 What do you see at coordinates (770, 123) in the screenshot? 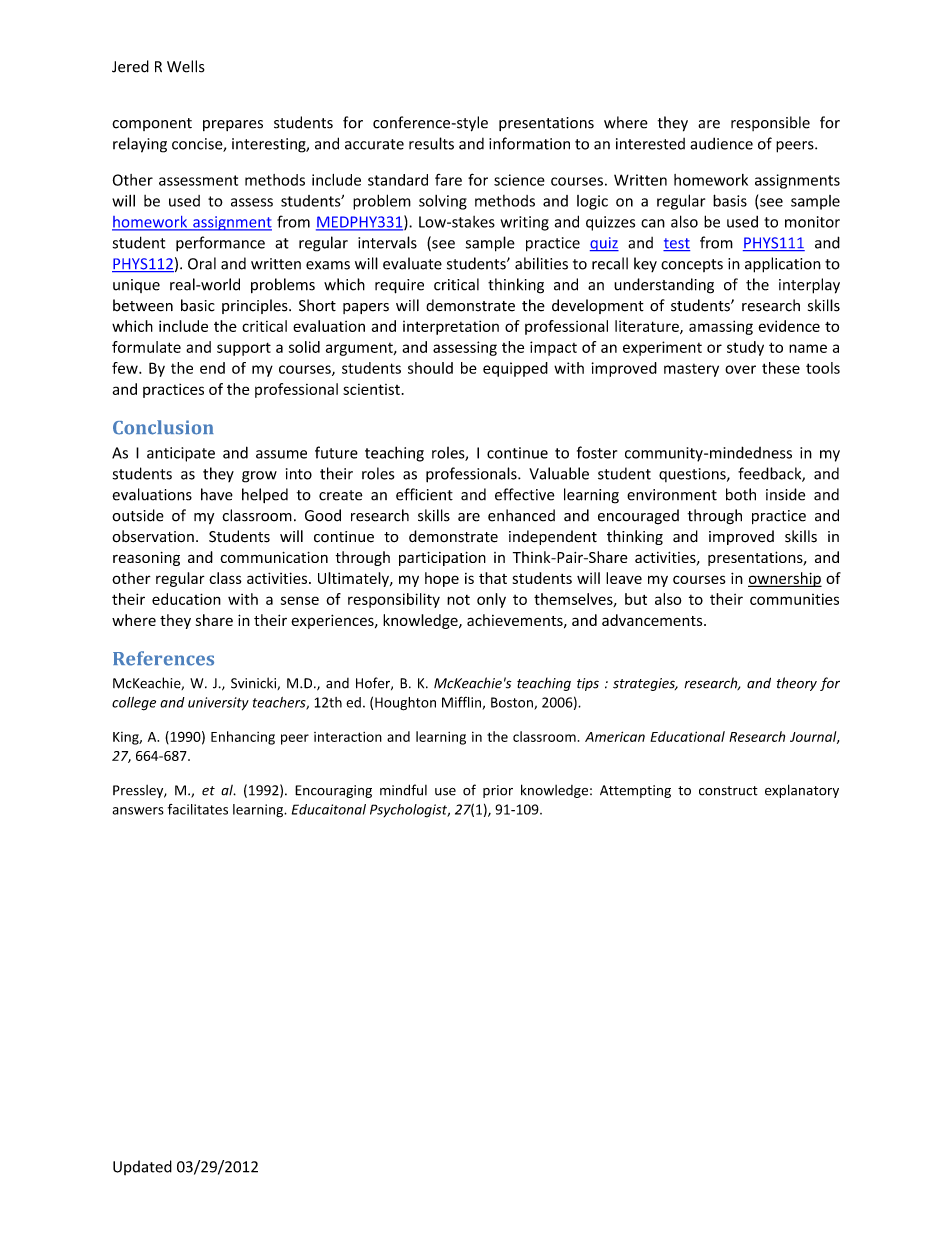
I see `responsible` at bounding box center [770, 123].
